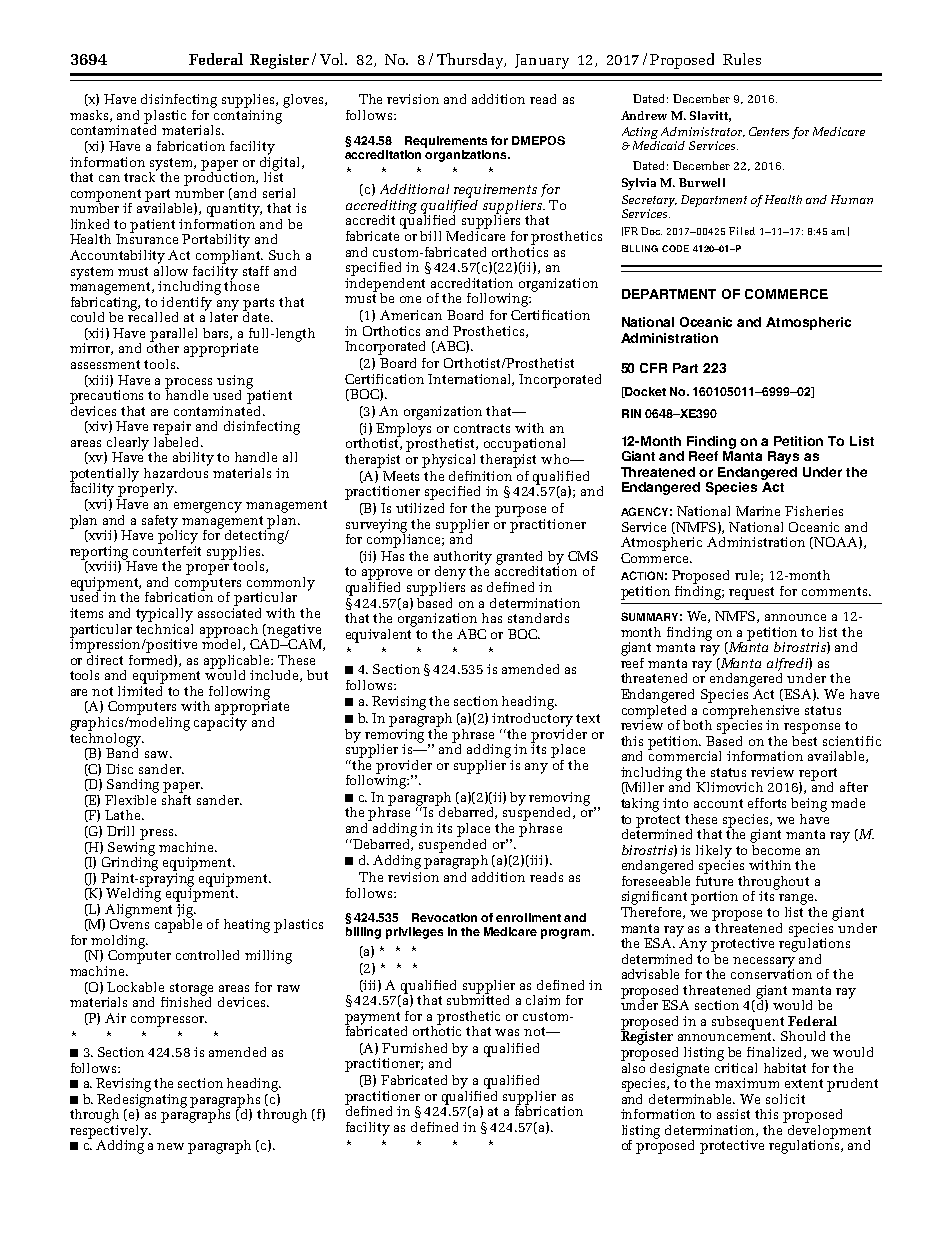  I want to click on contracts, so click(482, 428).
